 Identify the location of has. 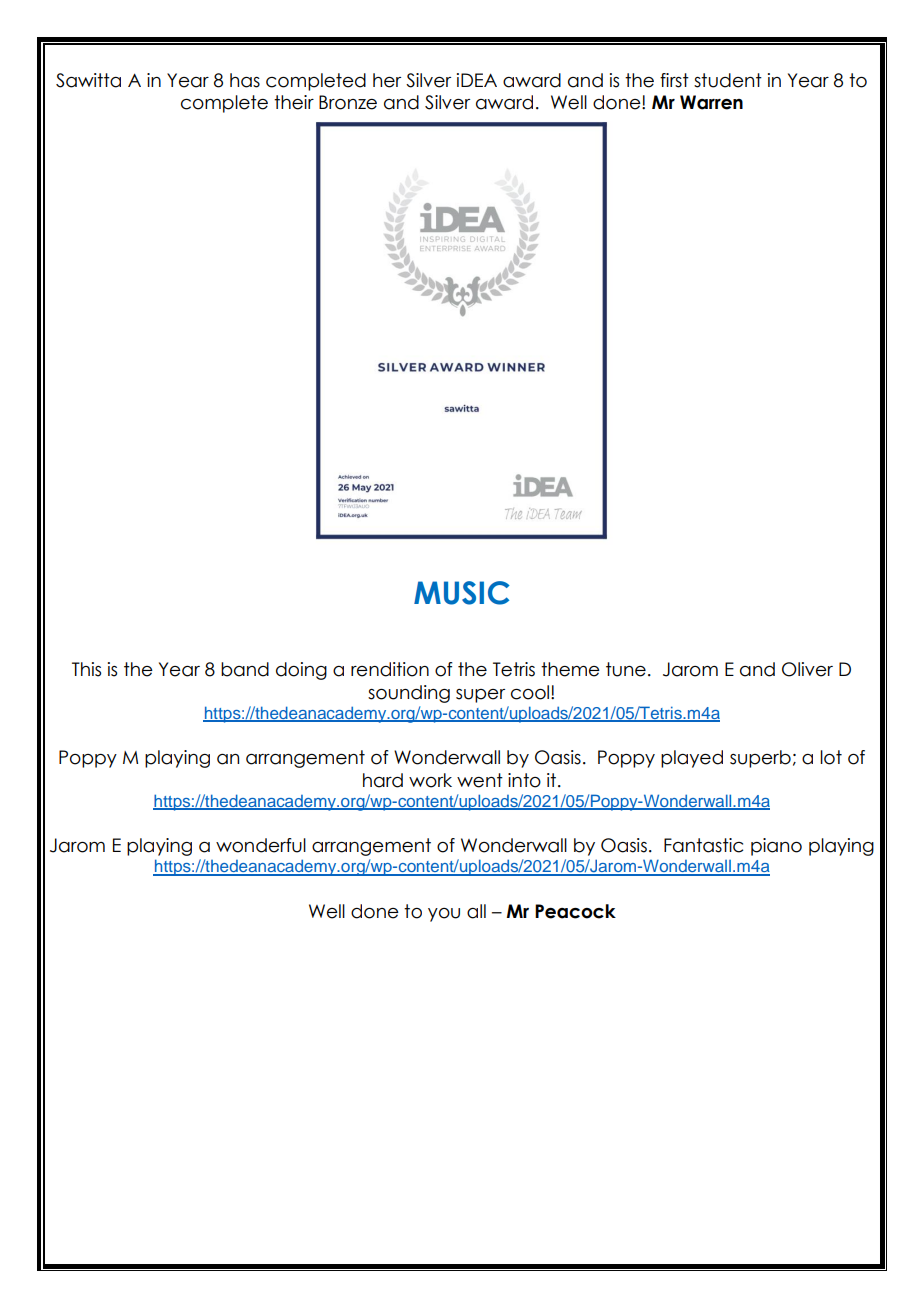
(245, 80).
